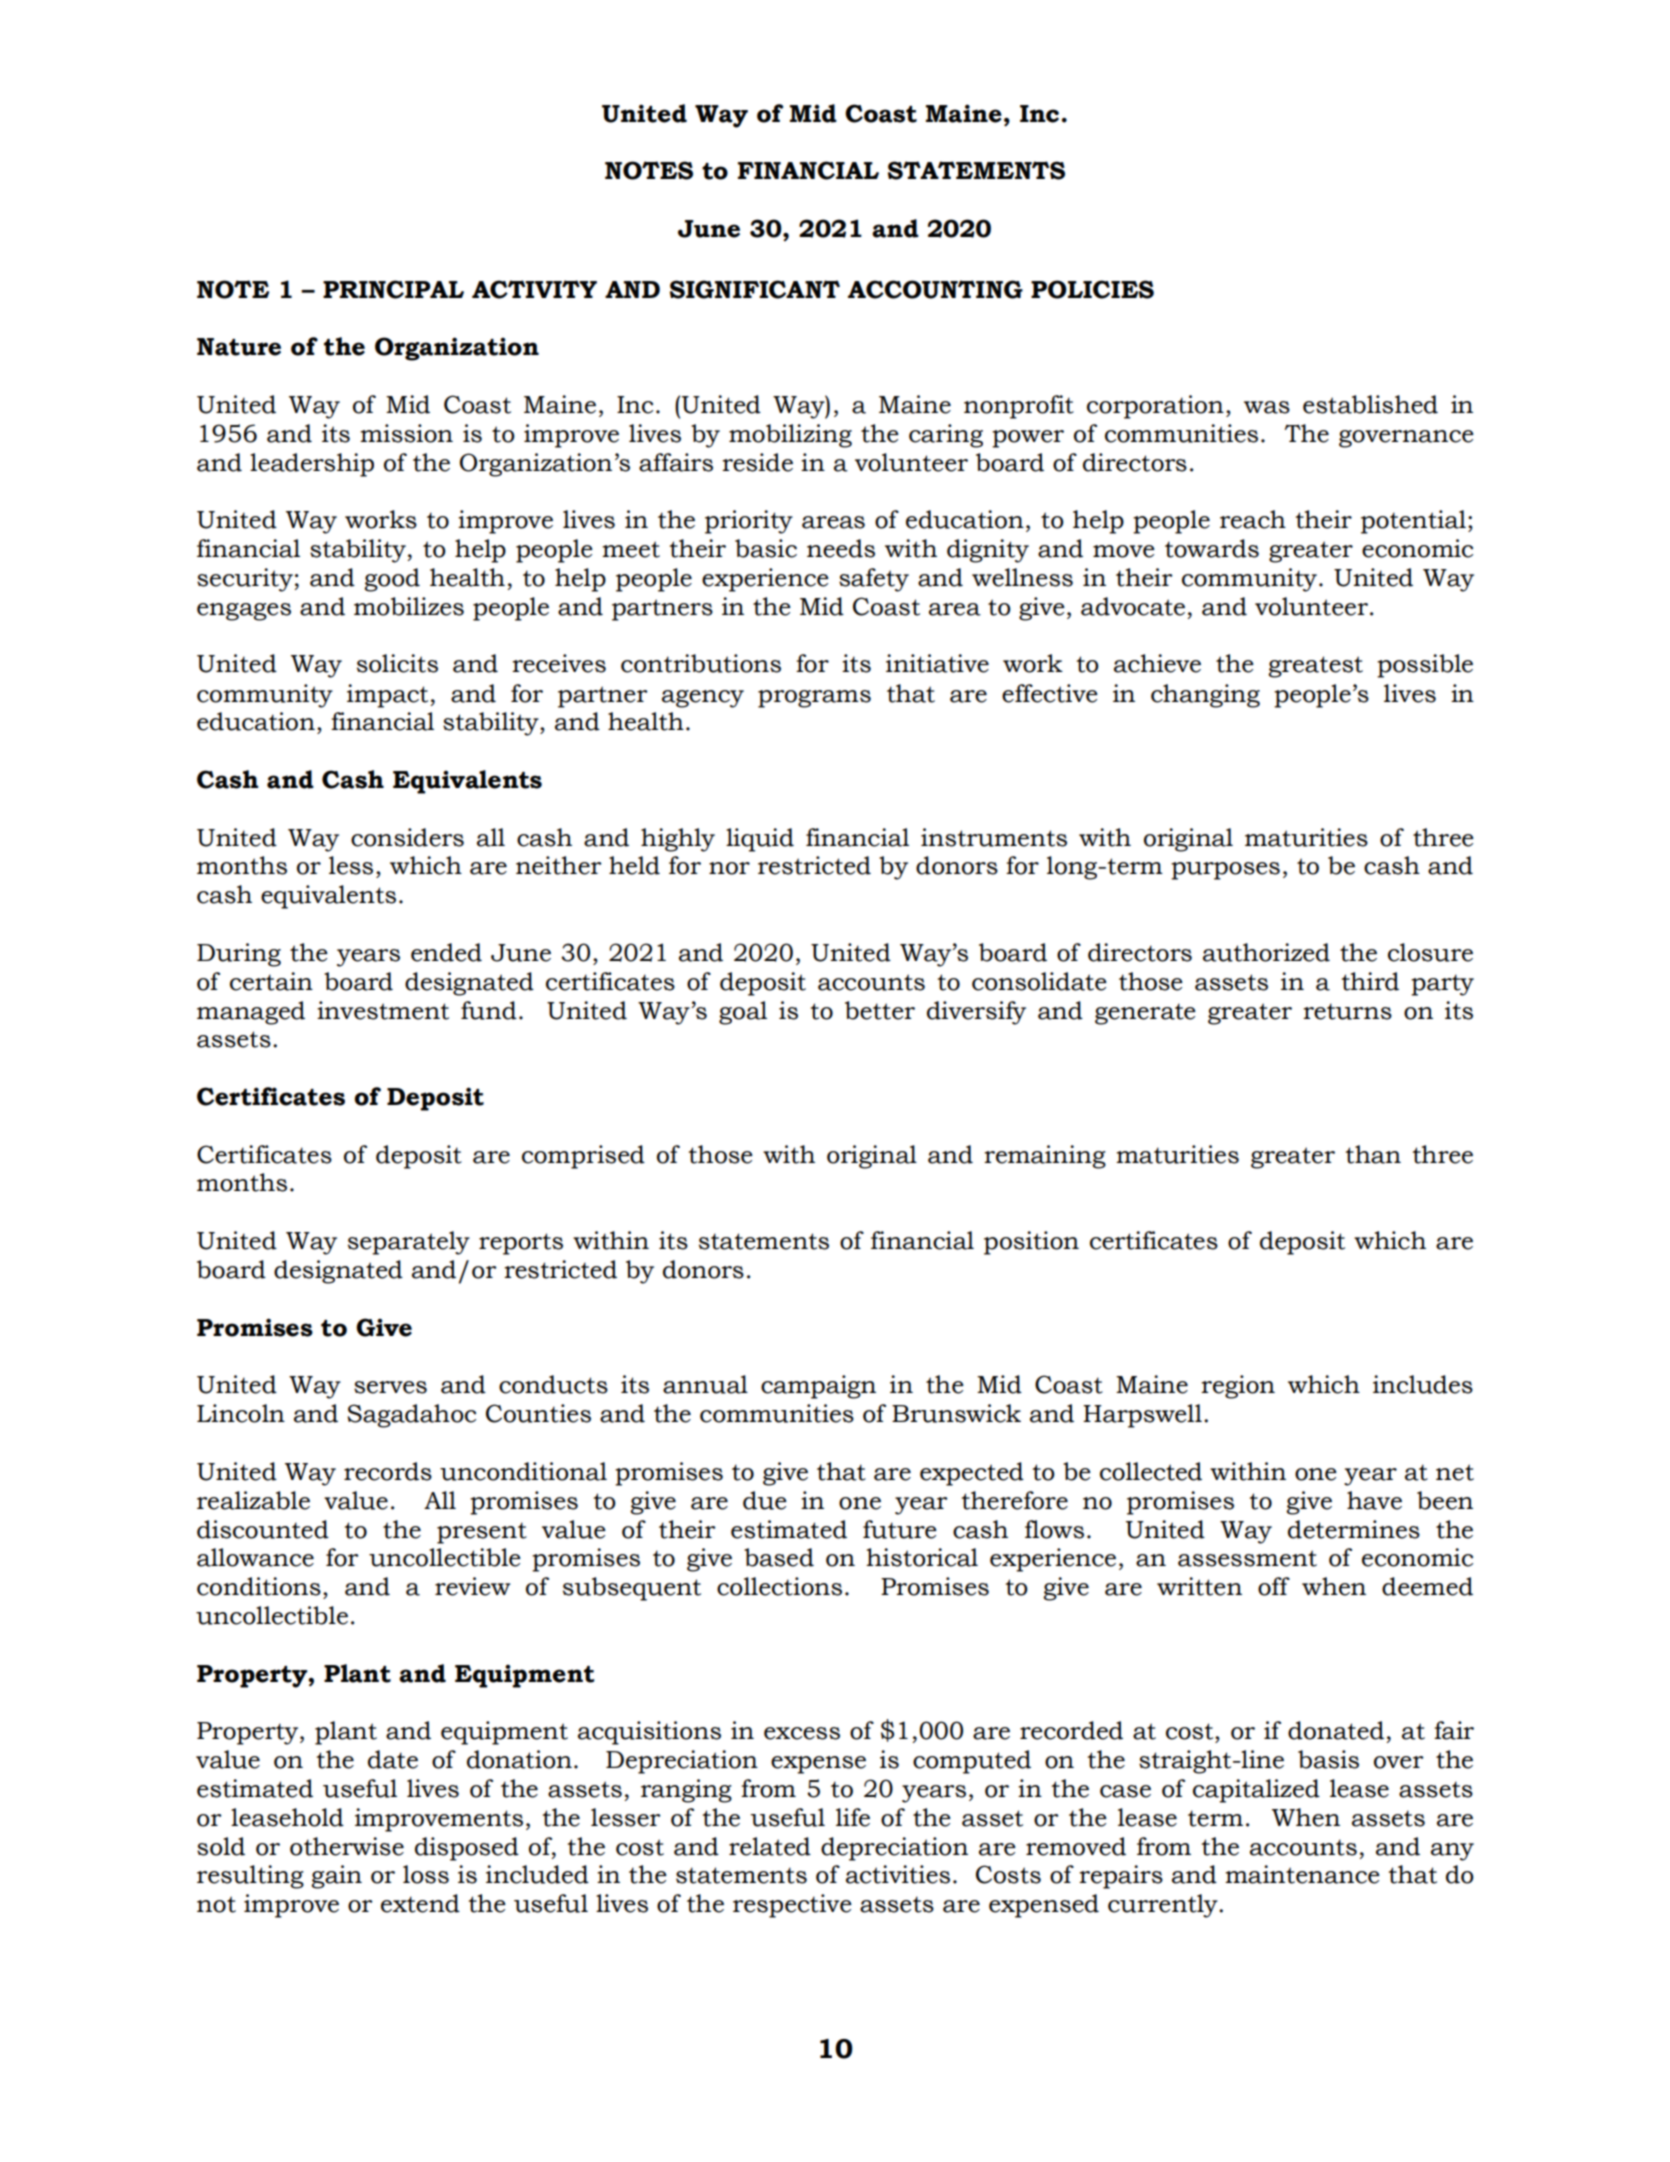  Describe the element at coordinates (1302, 1874) in the screenshot. I see `maintenance` at that location.
